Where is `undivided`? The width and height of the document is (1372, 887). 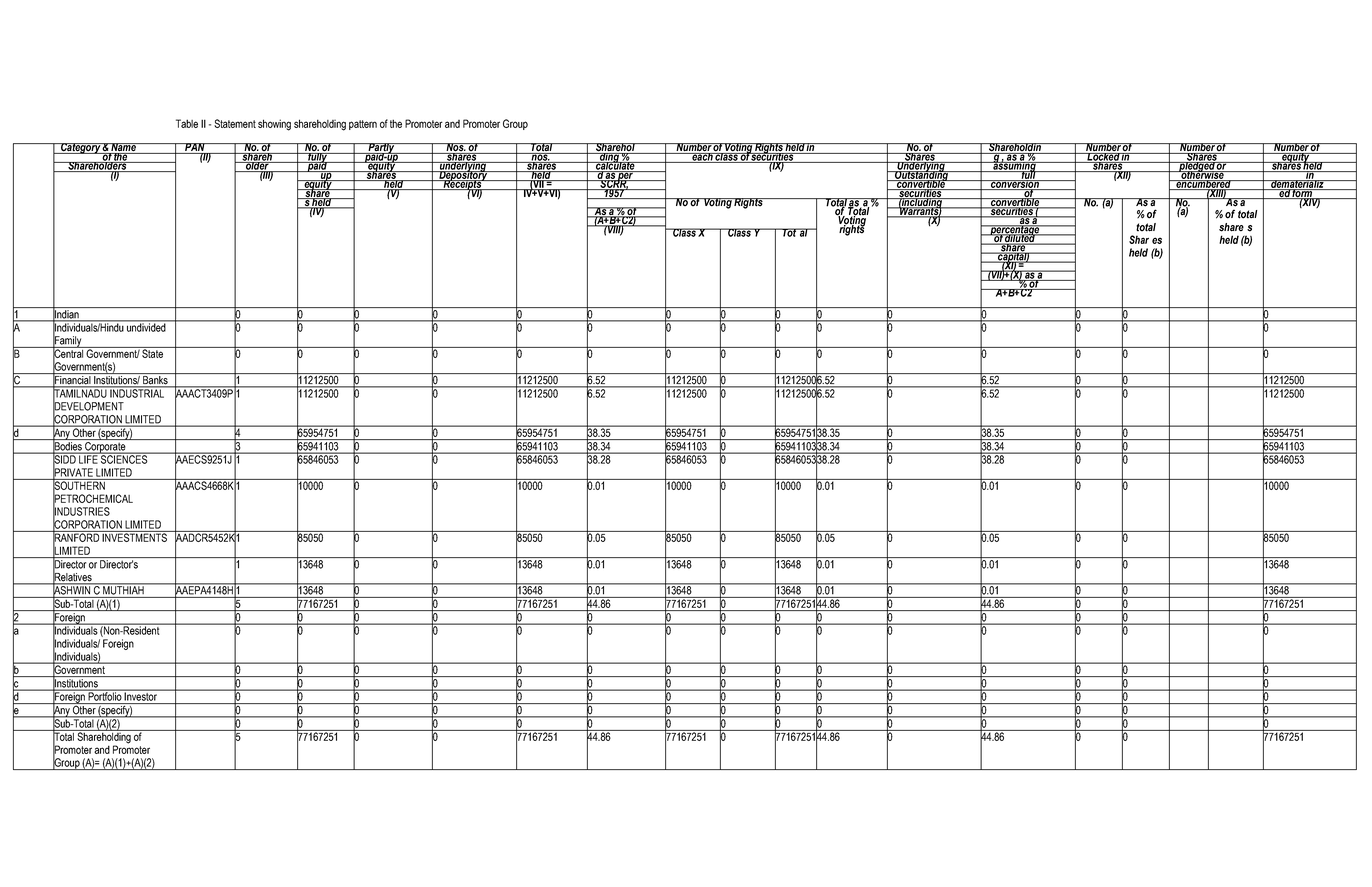
undivided is located at coordinates (146, 326).
